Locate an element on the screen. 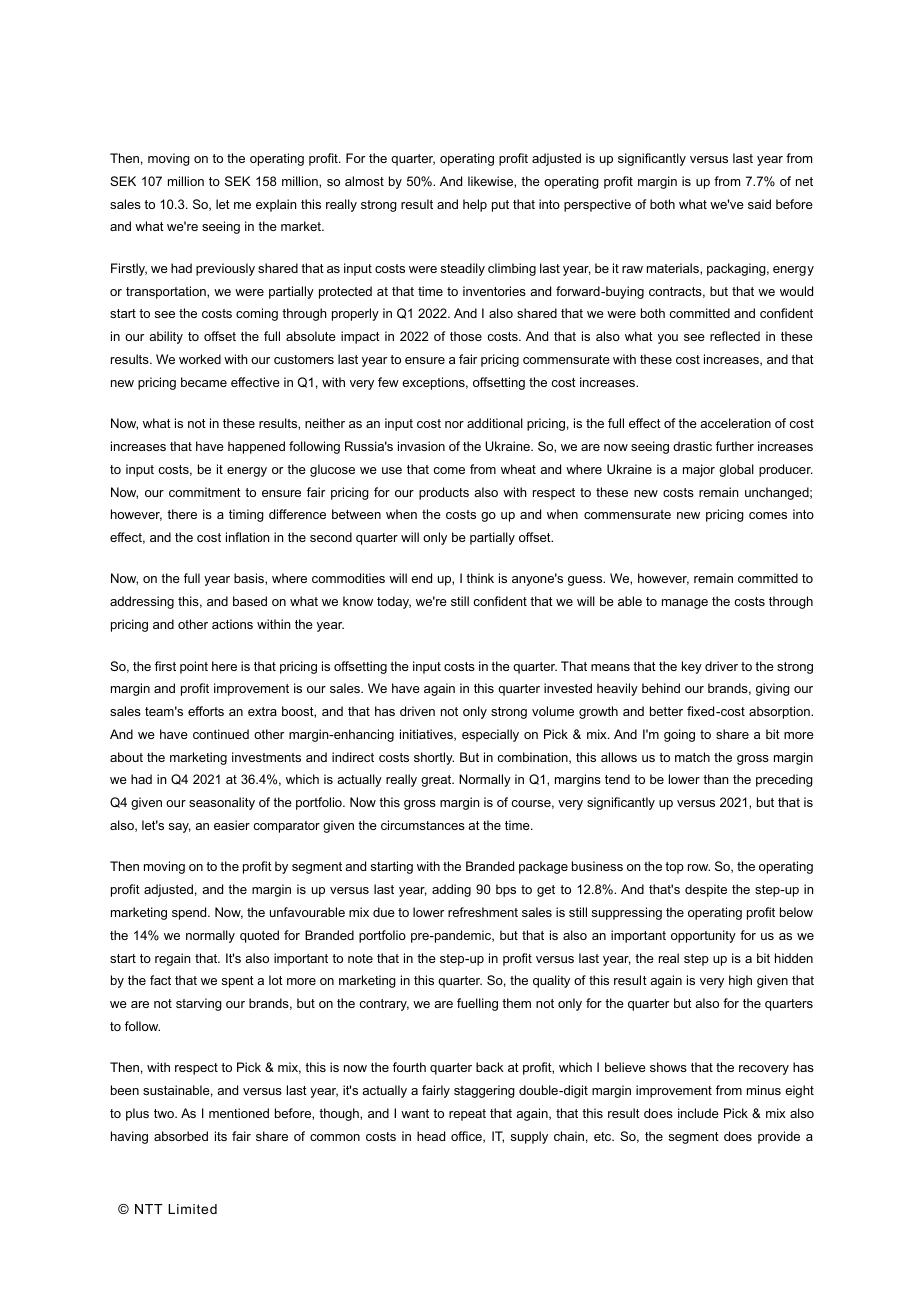 The image size is (924, 1308). help is located at coordinates (475, 205).
